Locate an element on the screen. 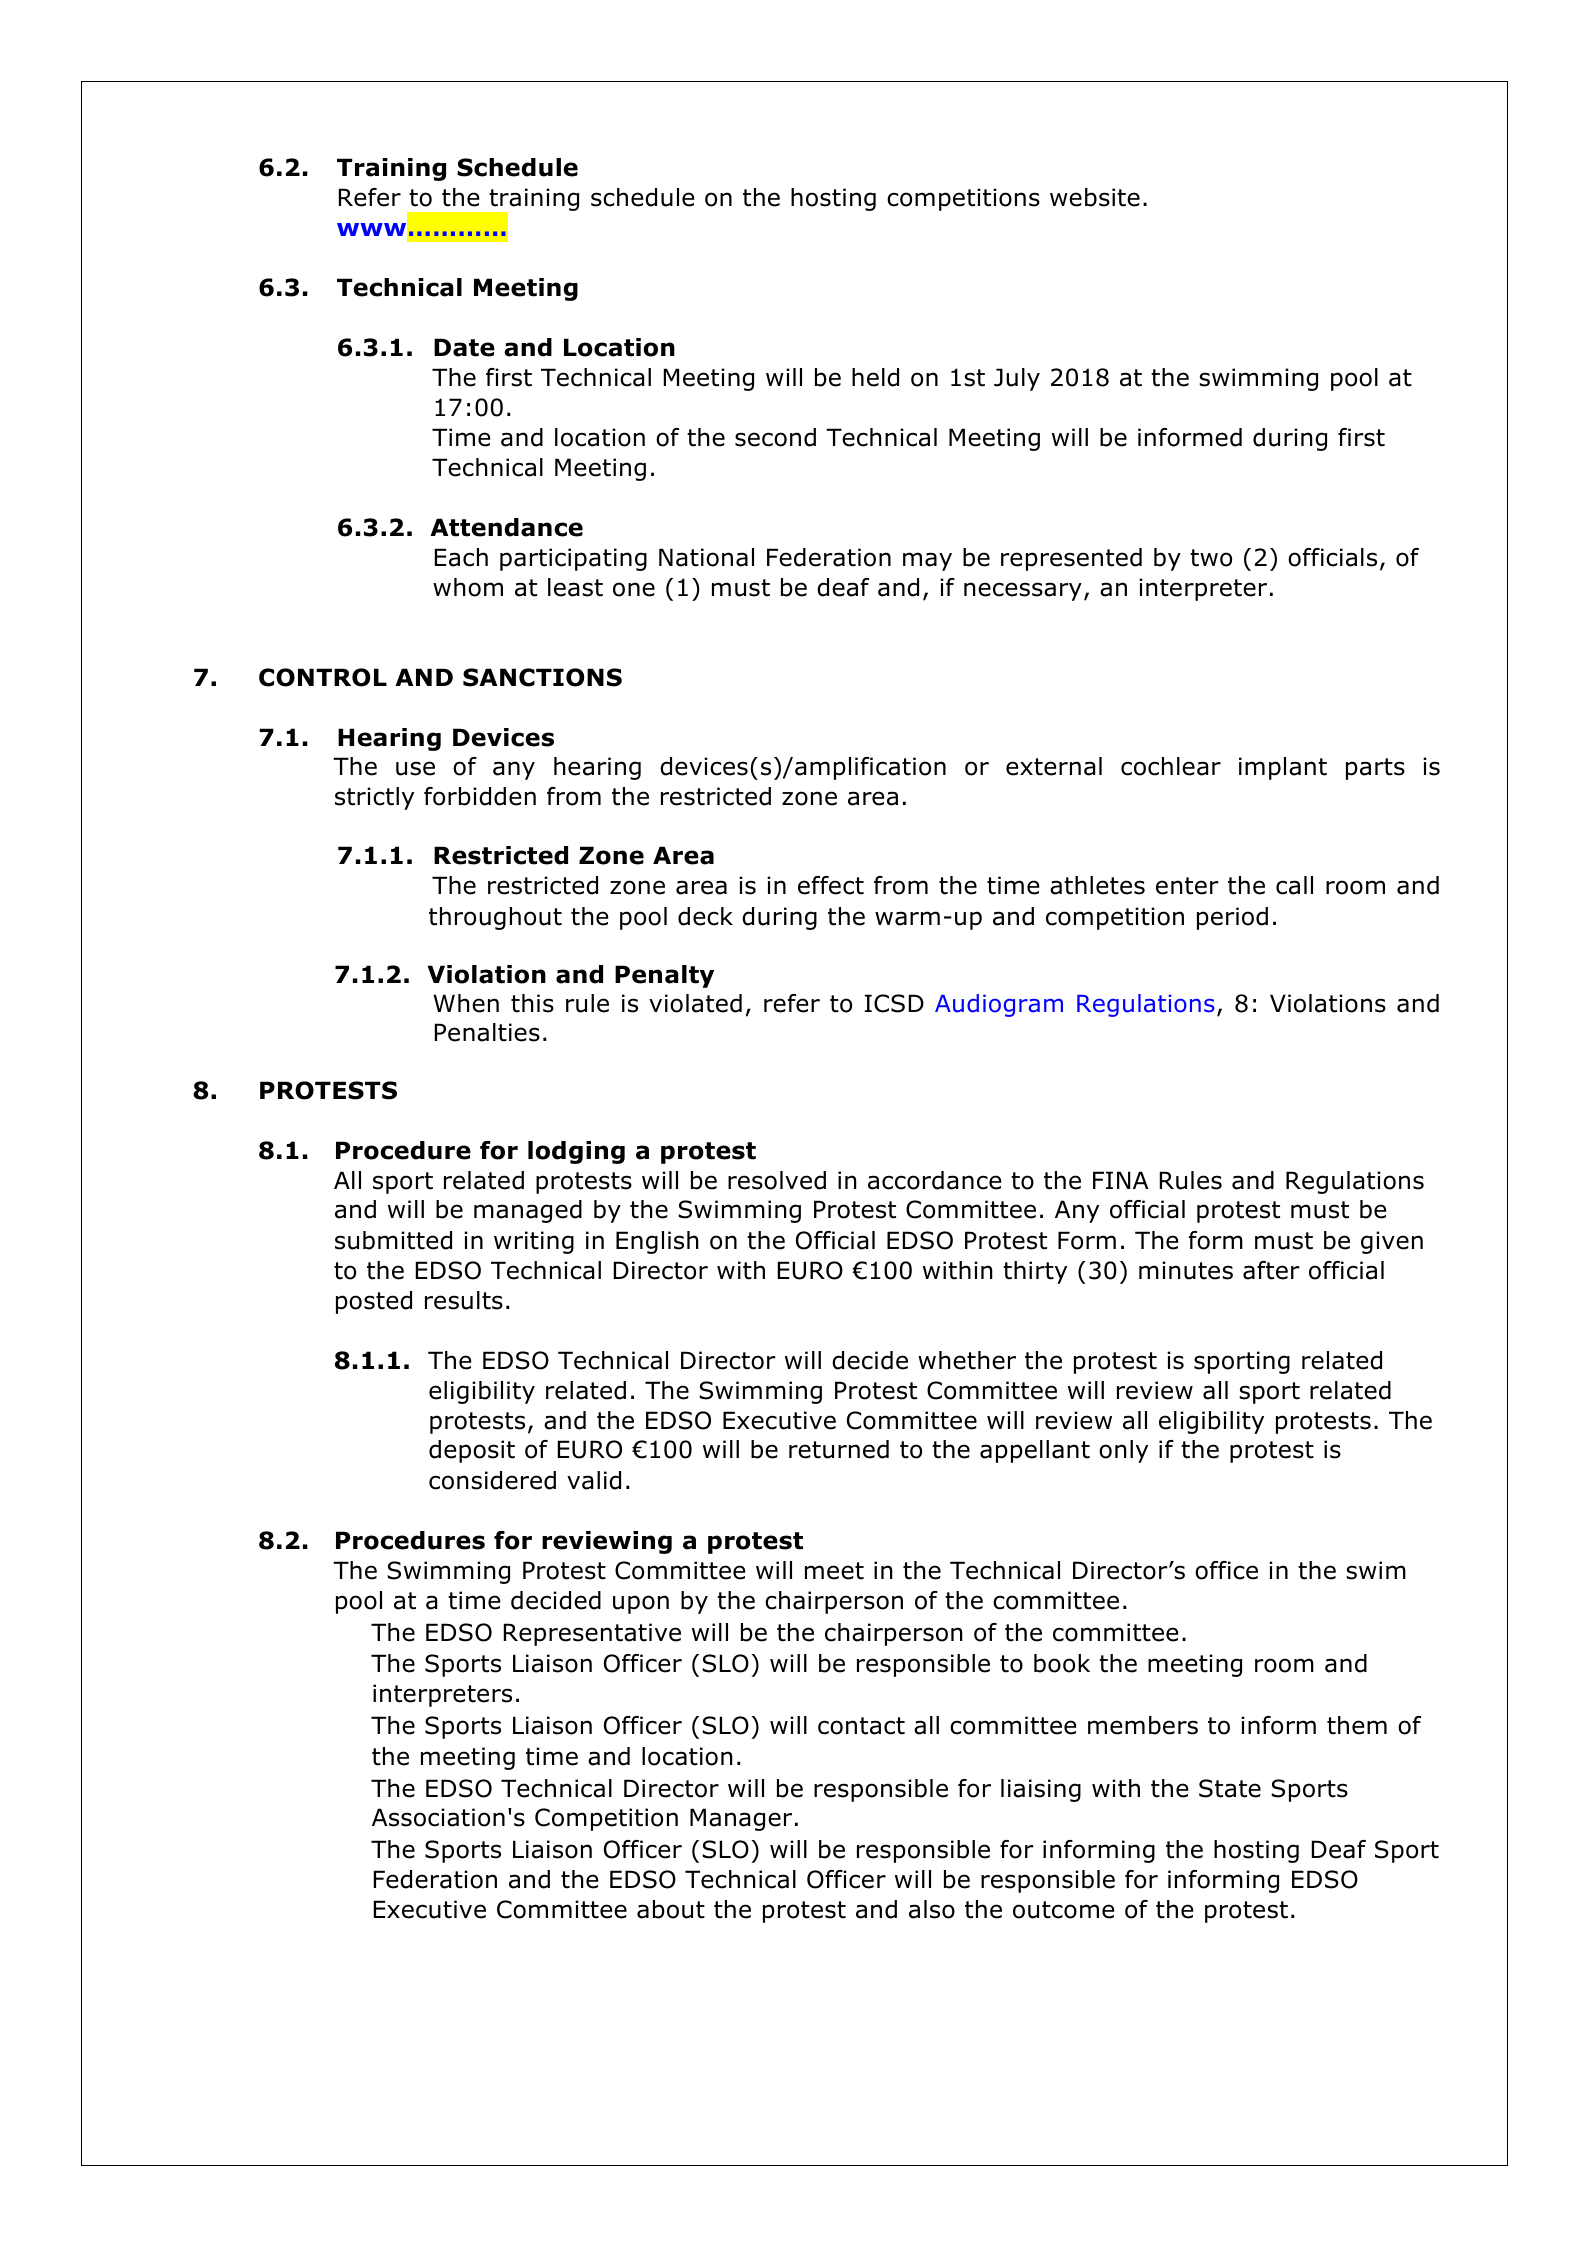  whether is located at coordinates (967, 1360).
